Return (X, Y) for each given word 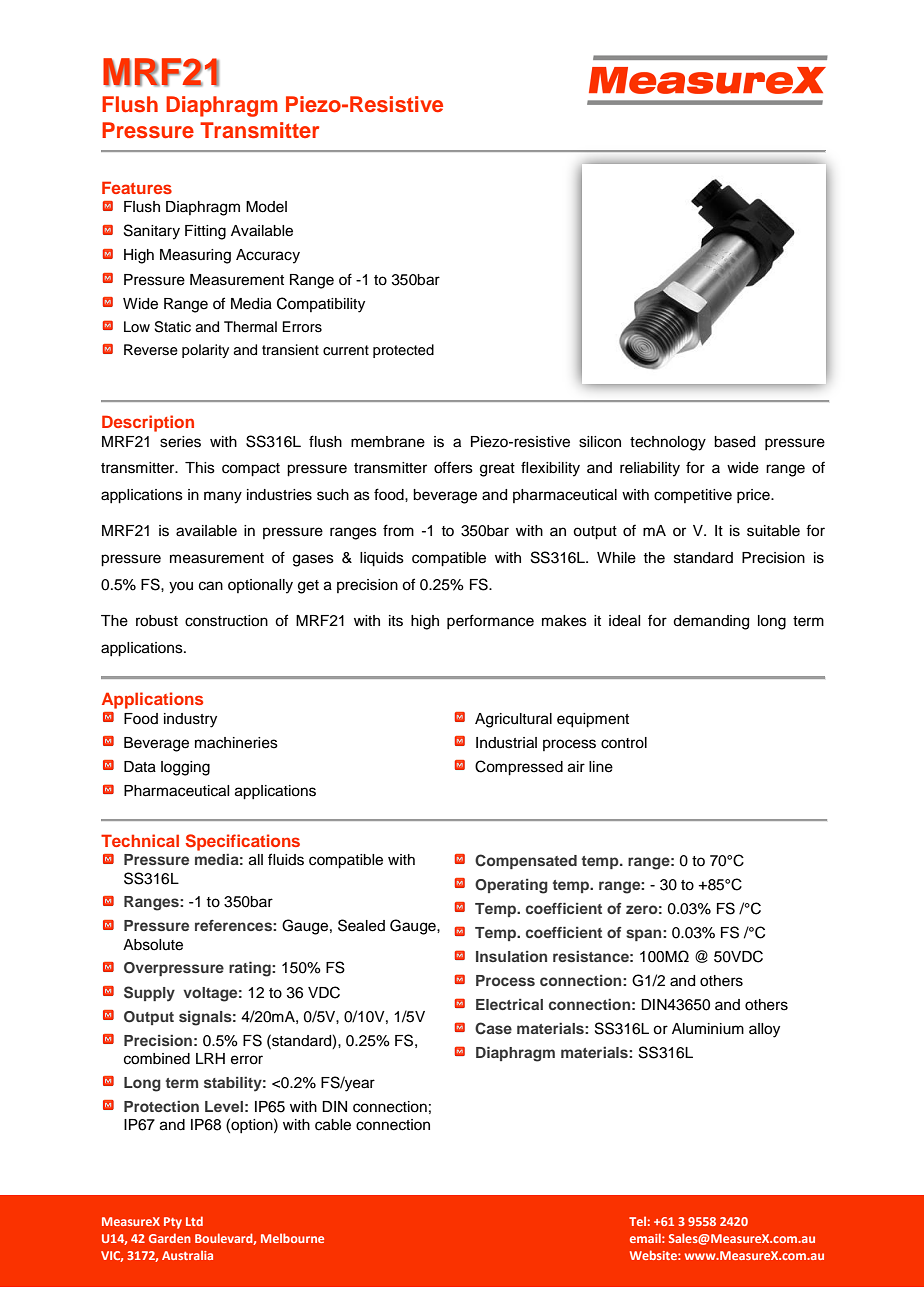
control (624, 743)
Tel (637, 1221)
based (734, 442)
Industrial (506, 743)
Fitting (205, 232)
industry (190, 720)
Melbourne (292, 1238)
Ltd (194, 1221)
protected (403, 351)
